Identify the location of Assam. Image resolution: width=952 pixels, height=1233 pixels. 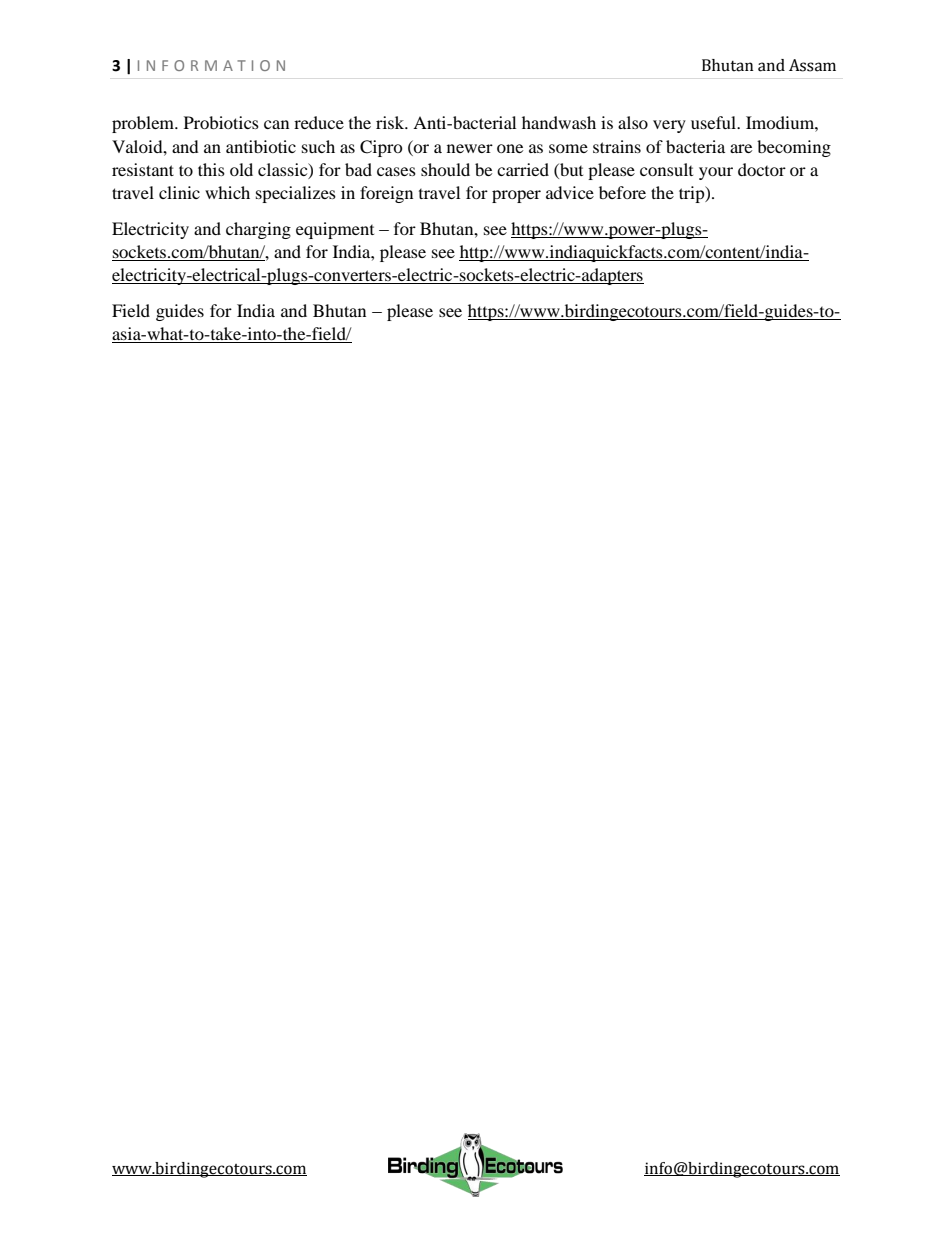
(812, 65).
